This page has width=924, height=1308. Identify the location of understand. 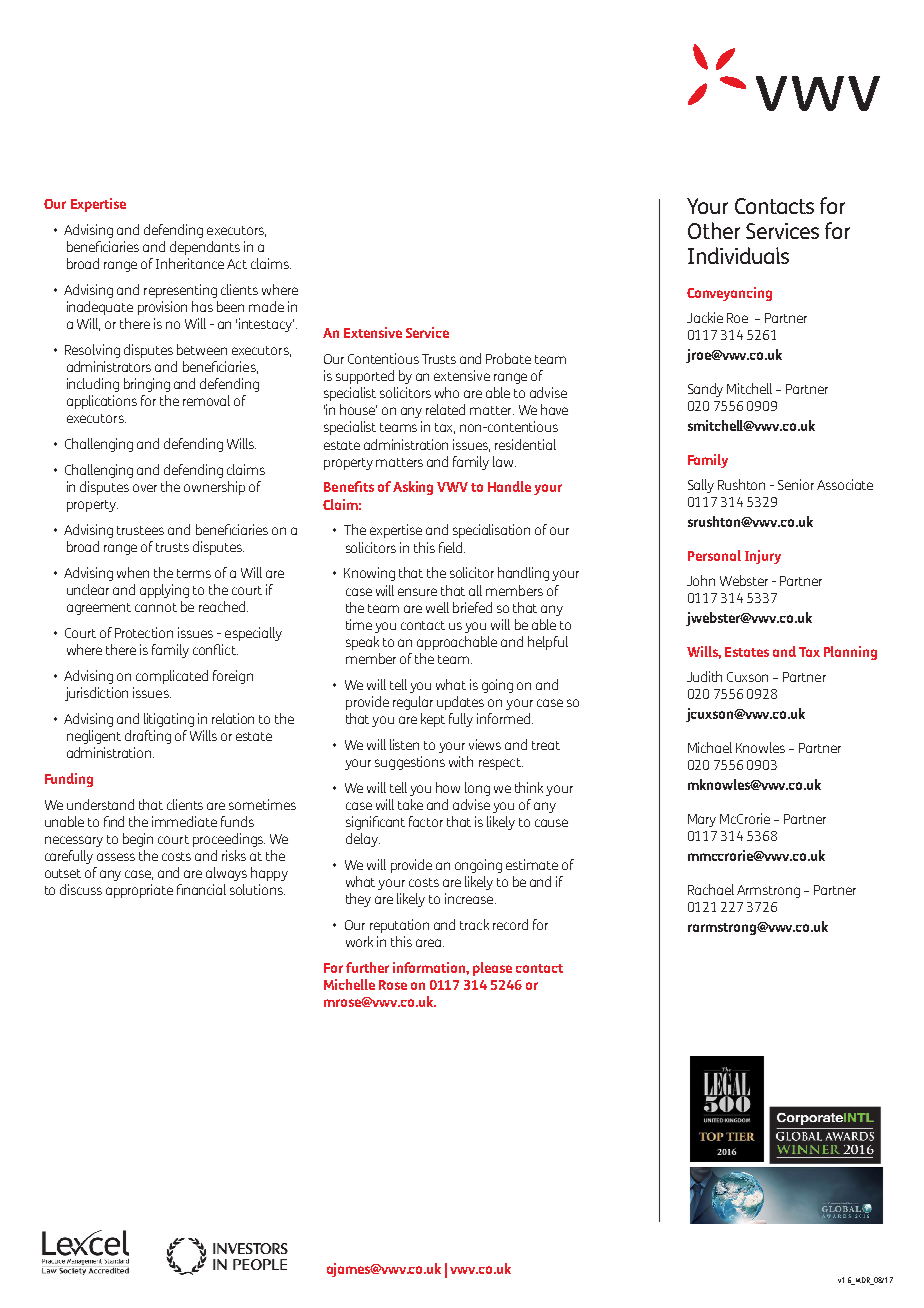
(100, 804).
